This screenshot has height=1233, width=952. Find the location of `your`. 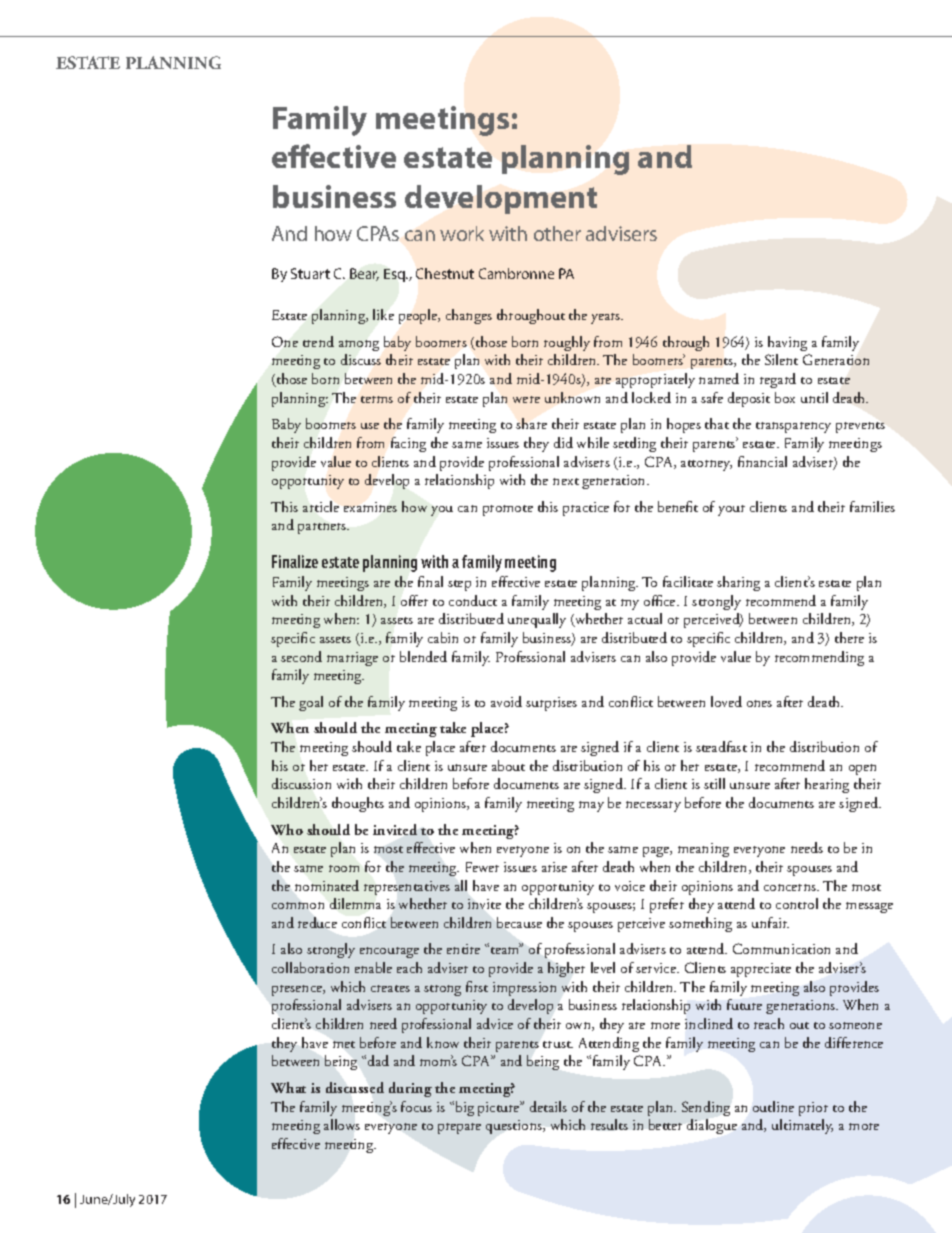

your is located at coordinates (731, 510).
